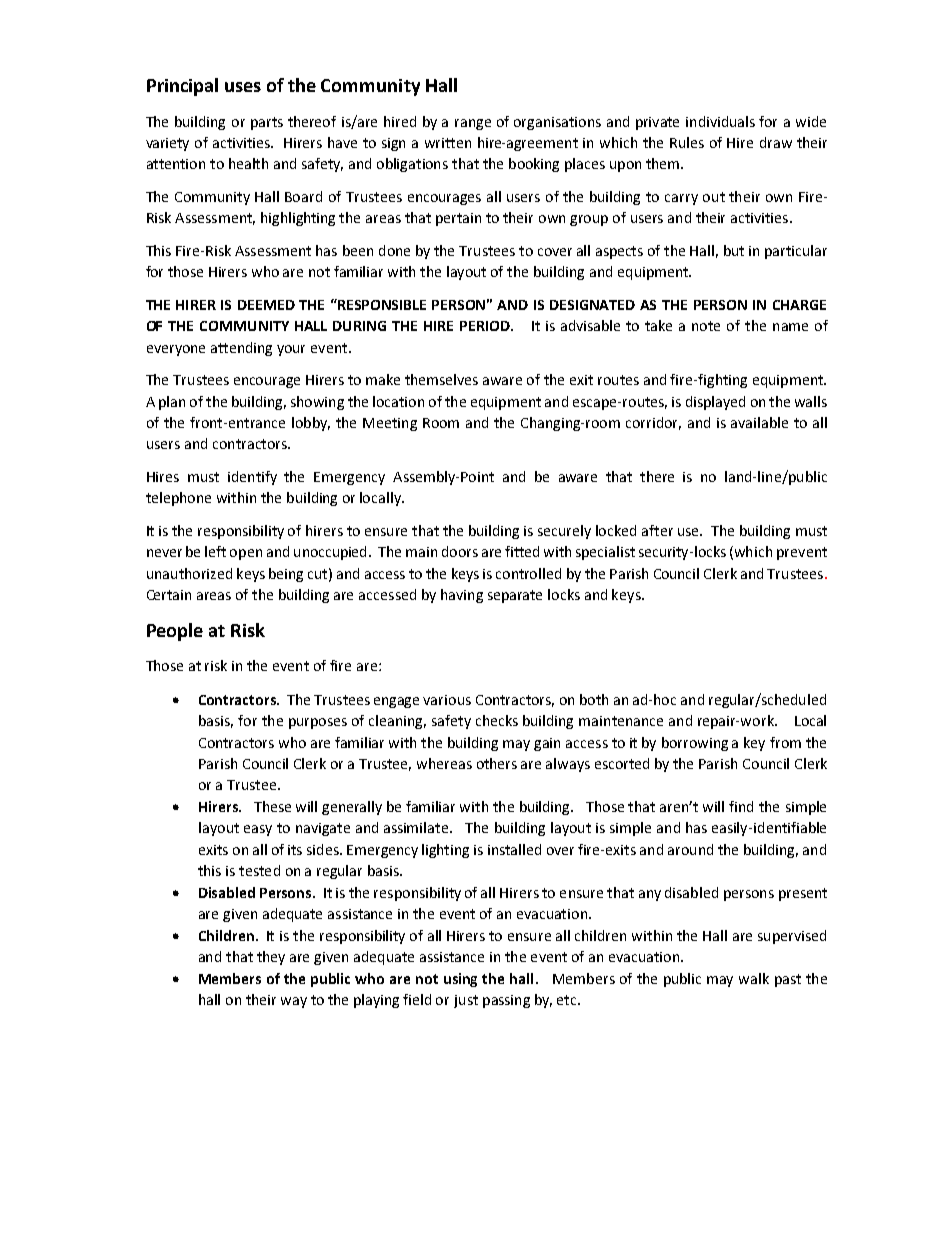  What do you see at coordinates (398, 401) in the screenshot?
I see `location` at bounding box center [398, 401].
